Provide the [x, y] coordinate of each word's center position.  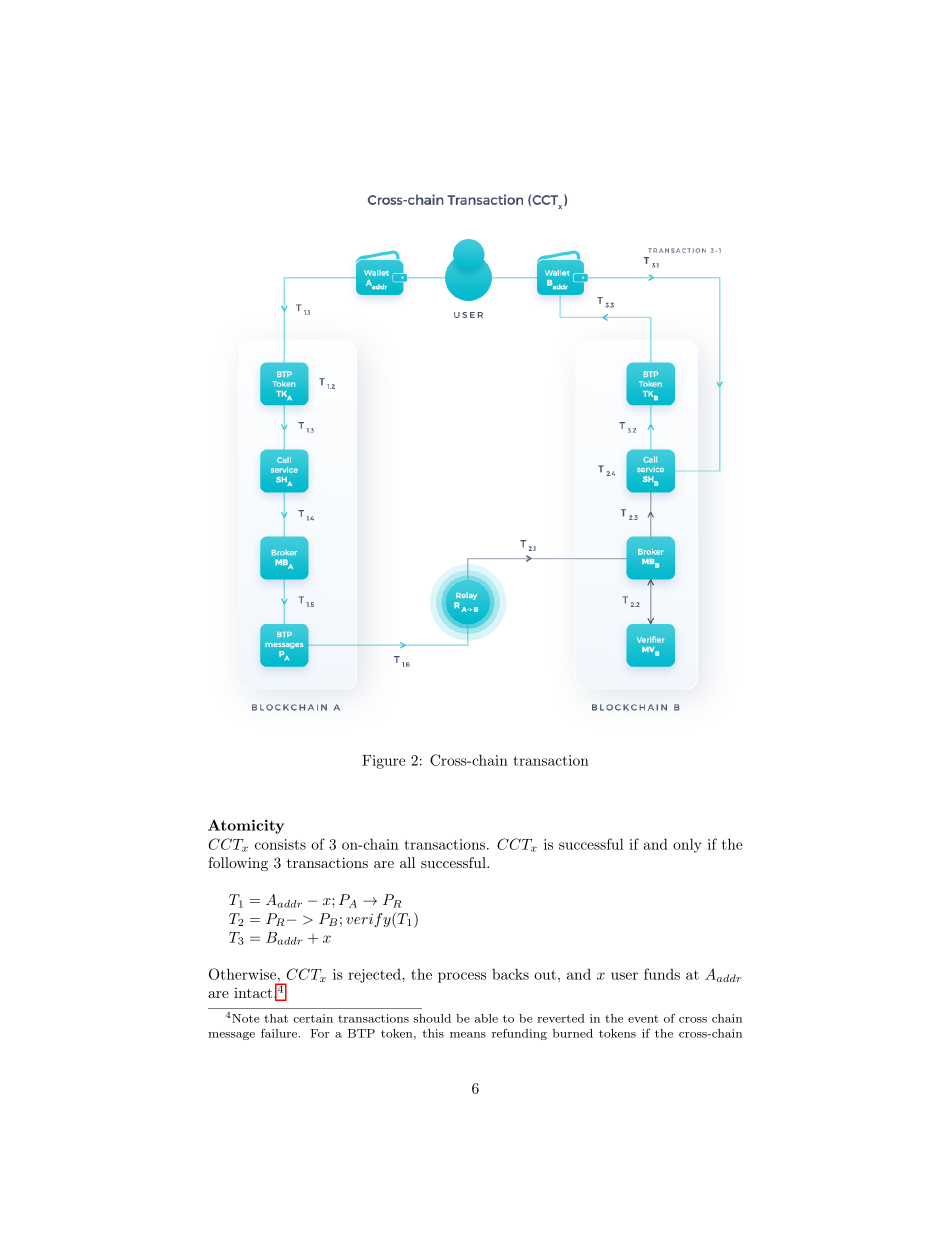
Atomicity [246, 826]
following [238, 864]
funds [662, 974]
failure [280, 1033]
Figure [383, 762]
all [407, 862]
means [468, 1035]
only [687, 845]
